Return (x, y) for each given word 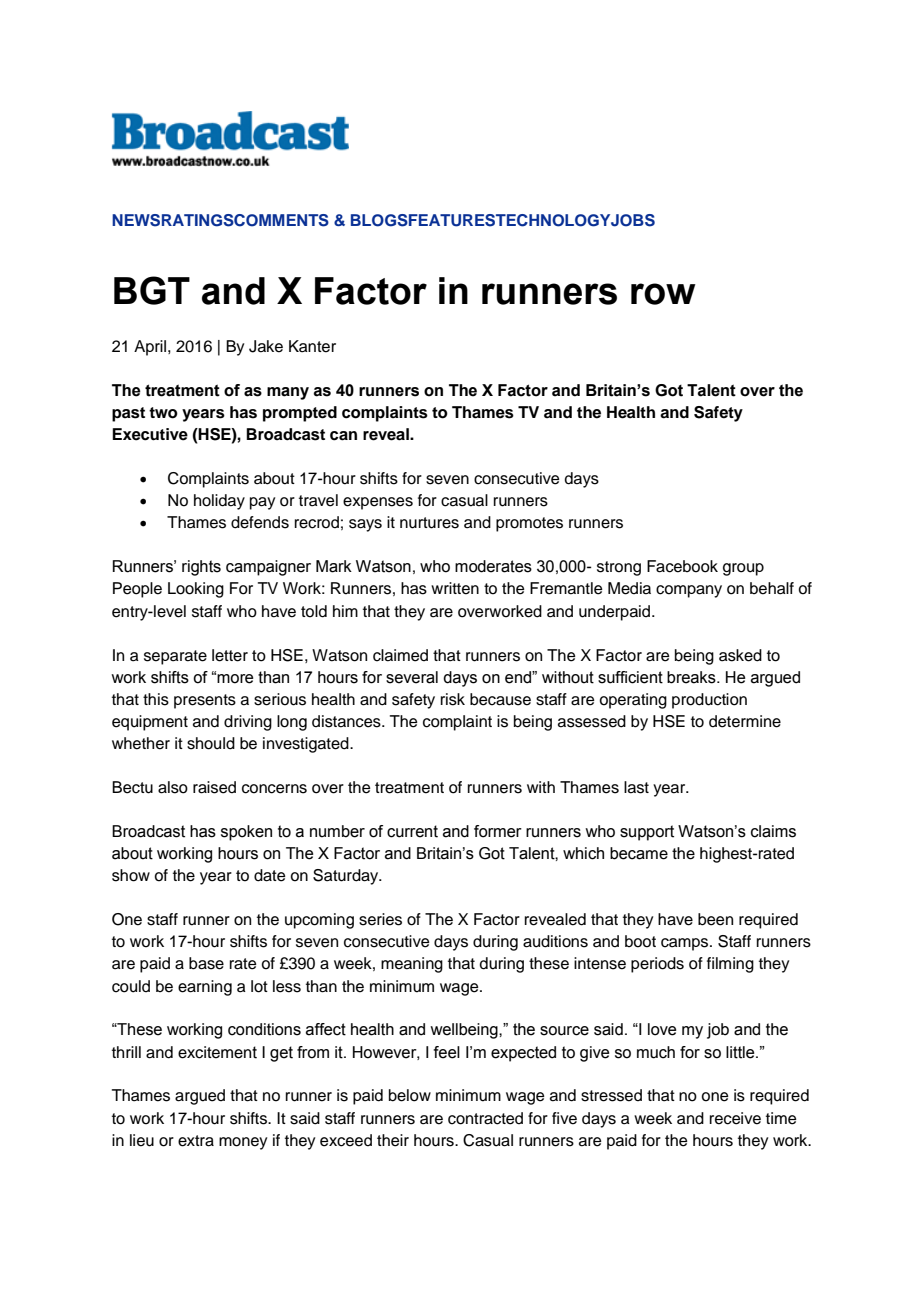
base (206, 963)
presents (205, 701)
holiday (219, 502)
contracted (485, 1118)
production (709, 701)
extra (196, 1141)
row (663, 294)
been (715, 919)
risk (453, 699)
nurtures (429, 523)
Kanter (312, 346)
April (151, 348)
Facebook (682, 566)
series (380, 919)
